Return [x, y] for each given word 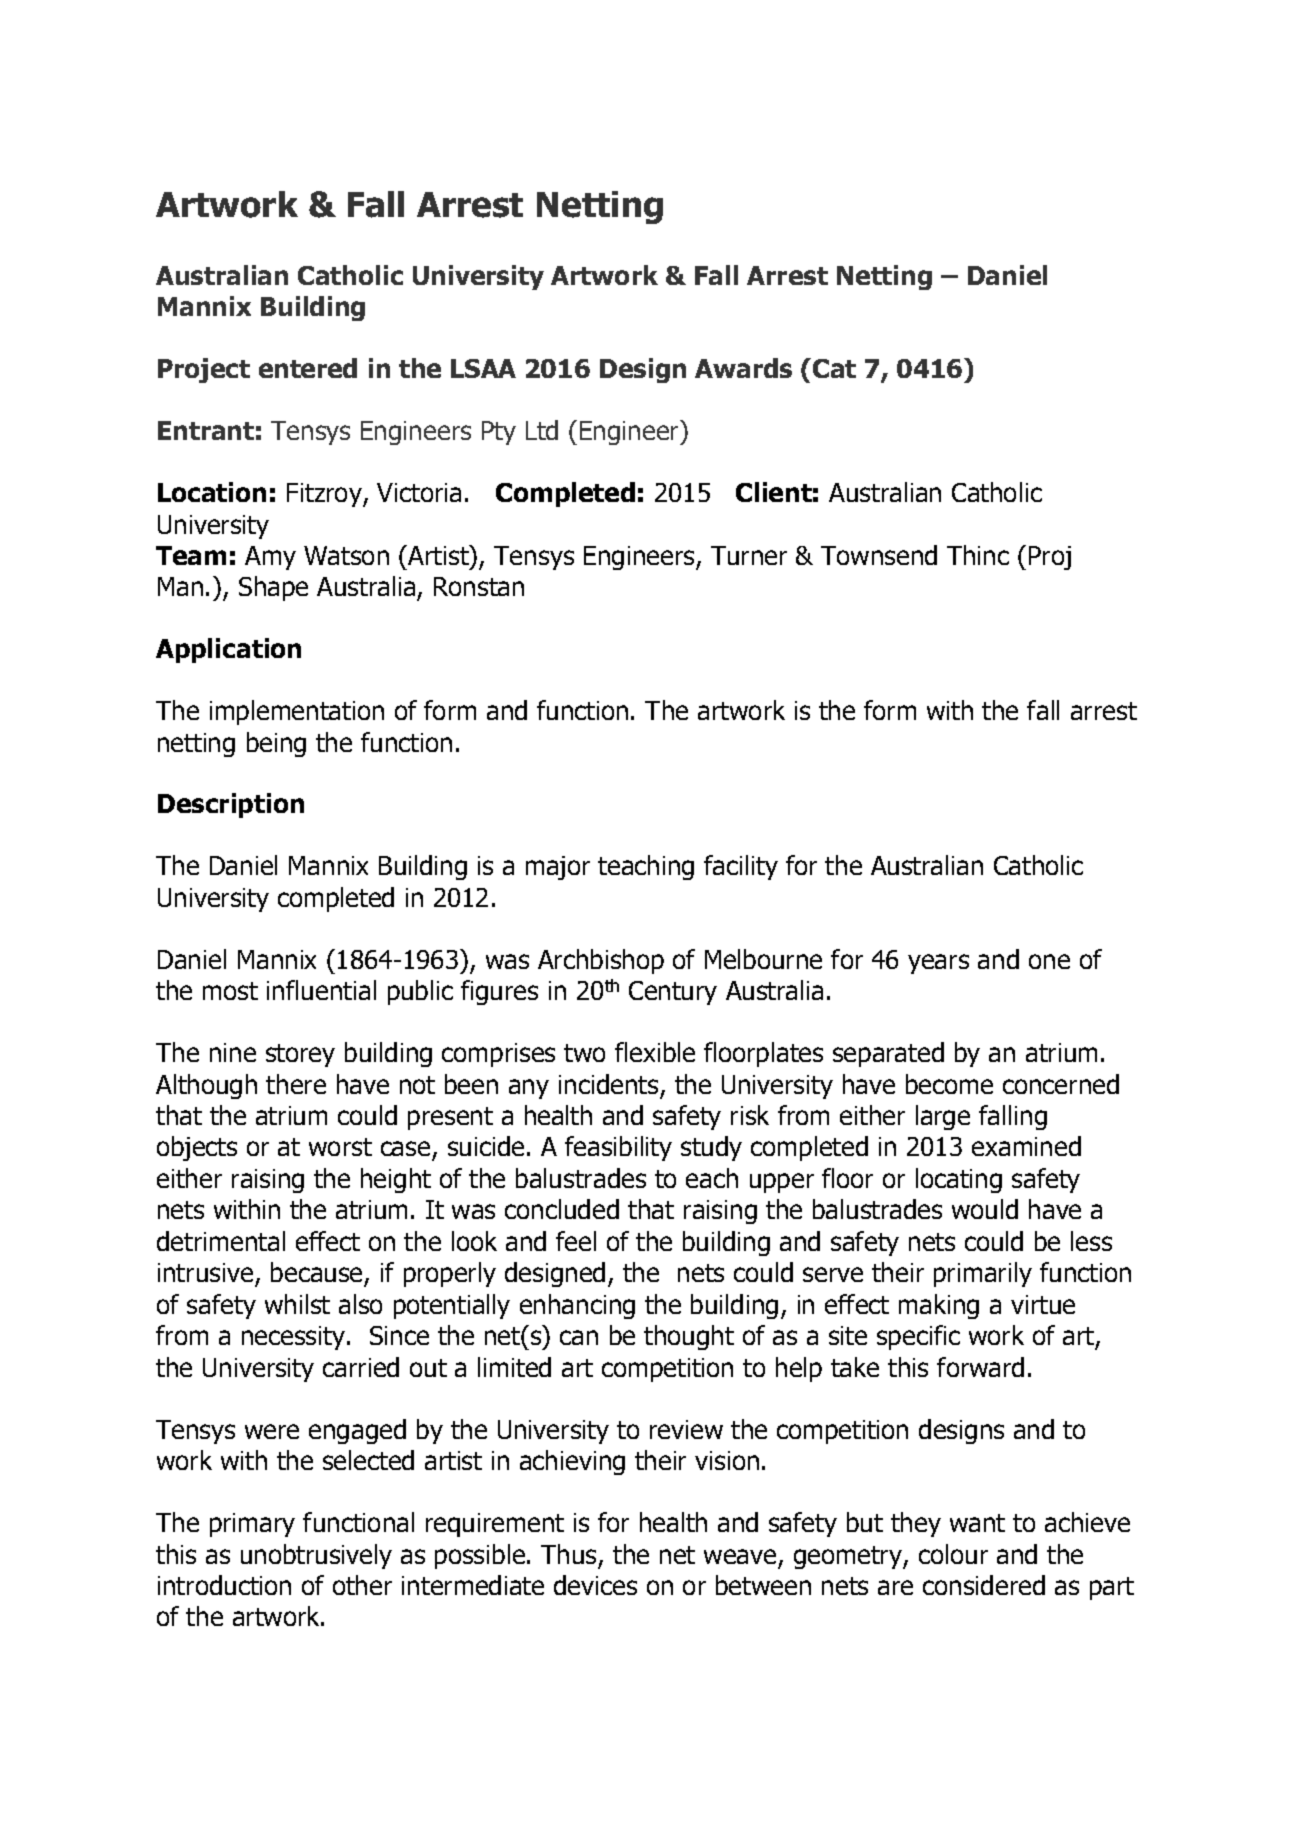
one [1049, 961]
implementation [297, 712]
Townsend [879, 555]
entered [308, 368]
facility [741, 867]
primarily [983, 1274]
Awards [743, 368]
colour [953, 1554]
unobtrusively [316, 1556]
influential [321, 990]
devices [595, 1585]
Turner [749, 555]
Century [673, 993]
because [318, 1274]
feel [576, 1241]
